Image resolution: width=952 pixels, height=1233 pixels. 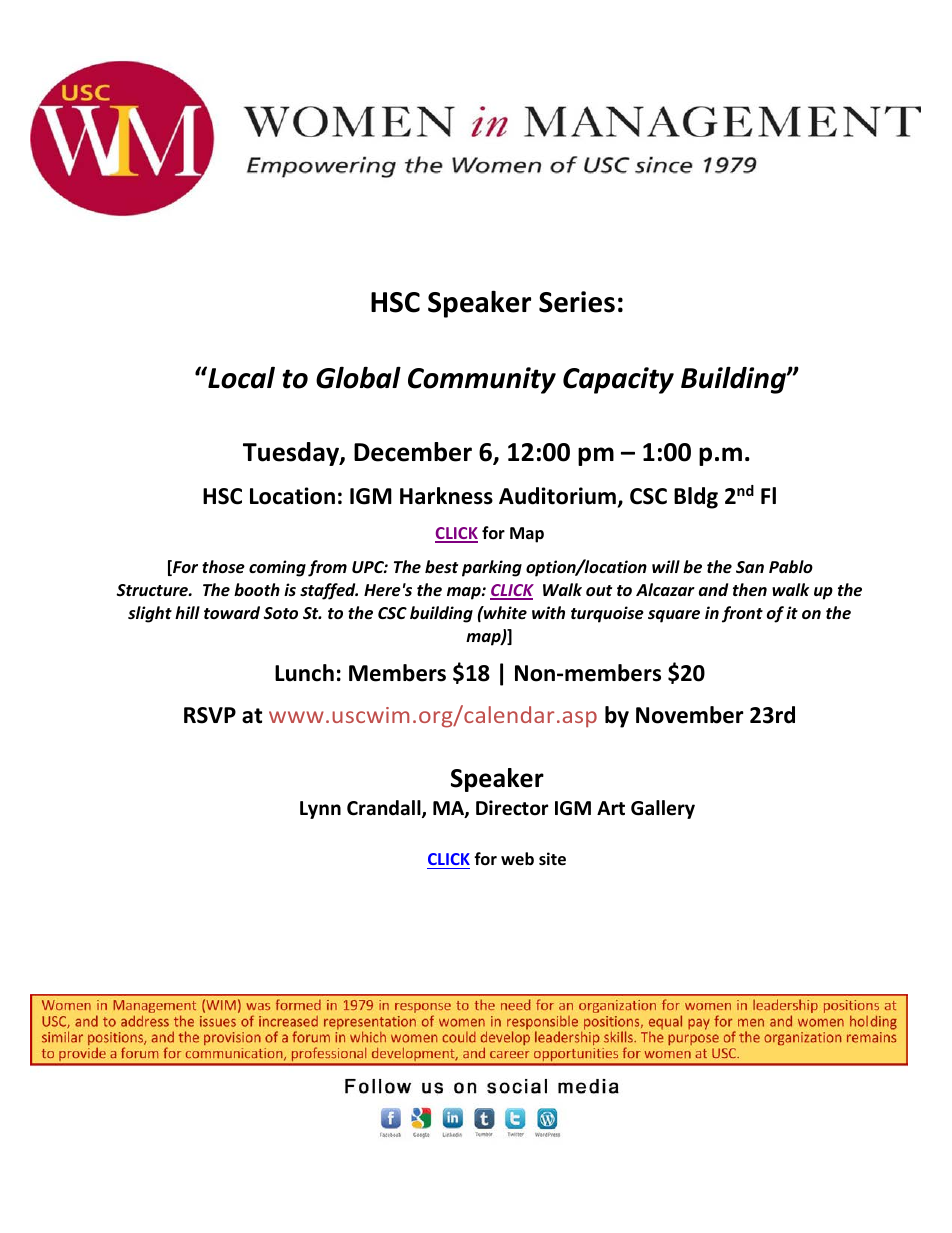 What do you see at coordinates (492, 568) in the screenshot?
I see `parking` at bounding box center [492, 568].
